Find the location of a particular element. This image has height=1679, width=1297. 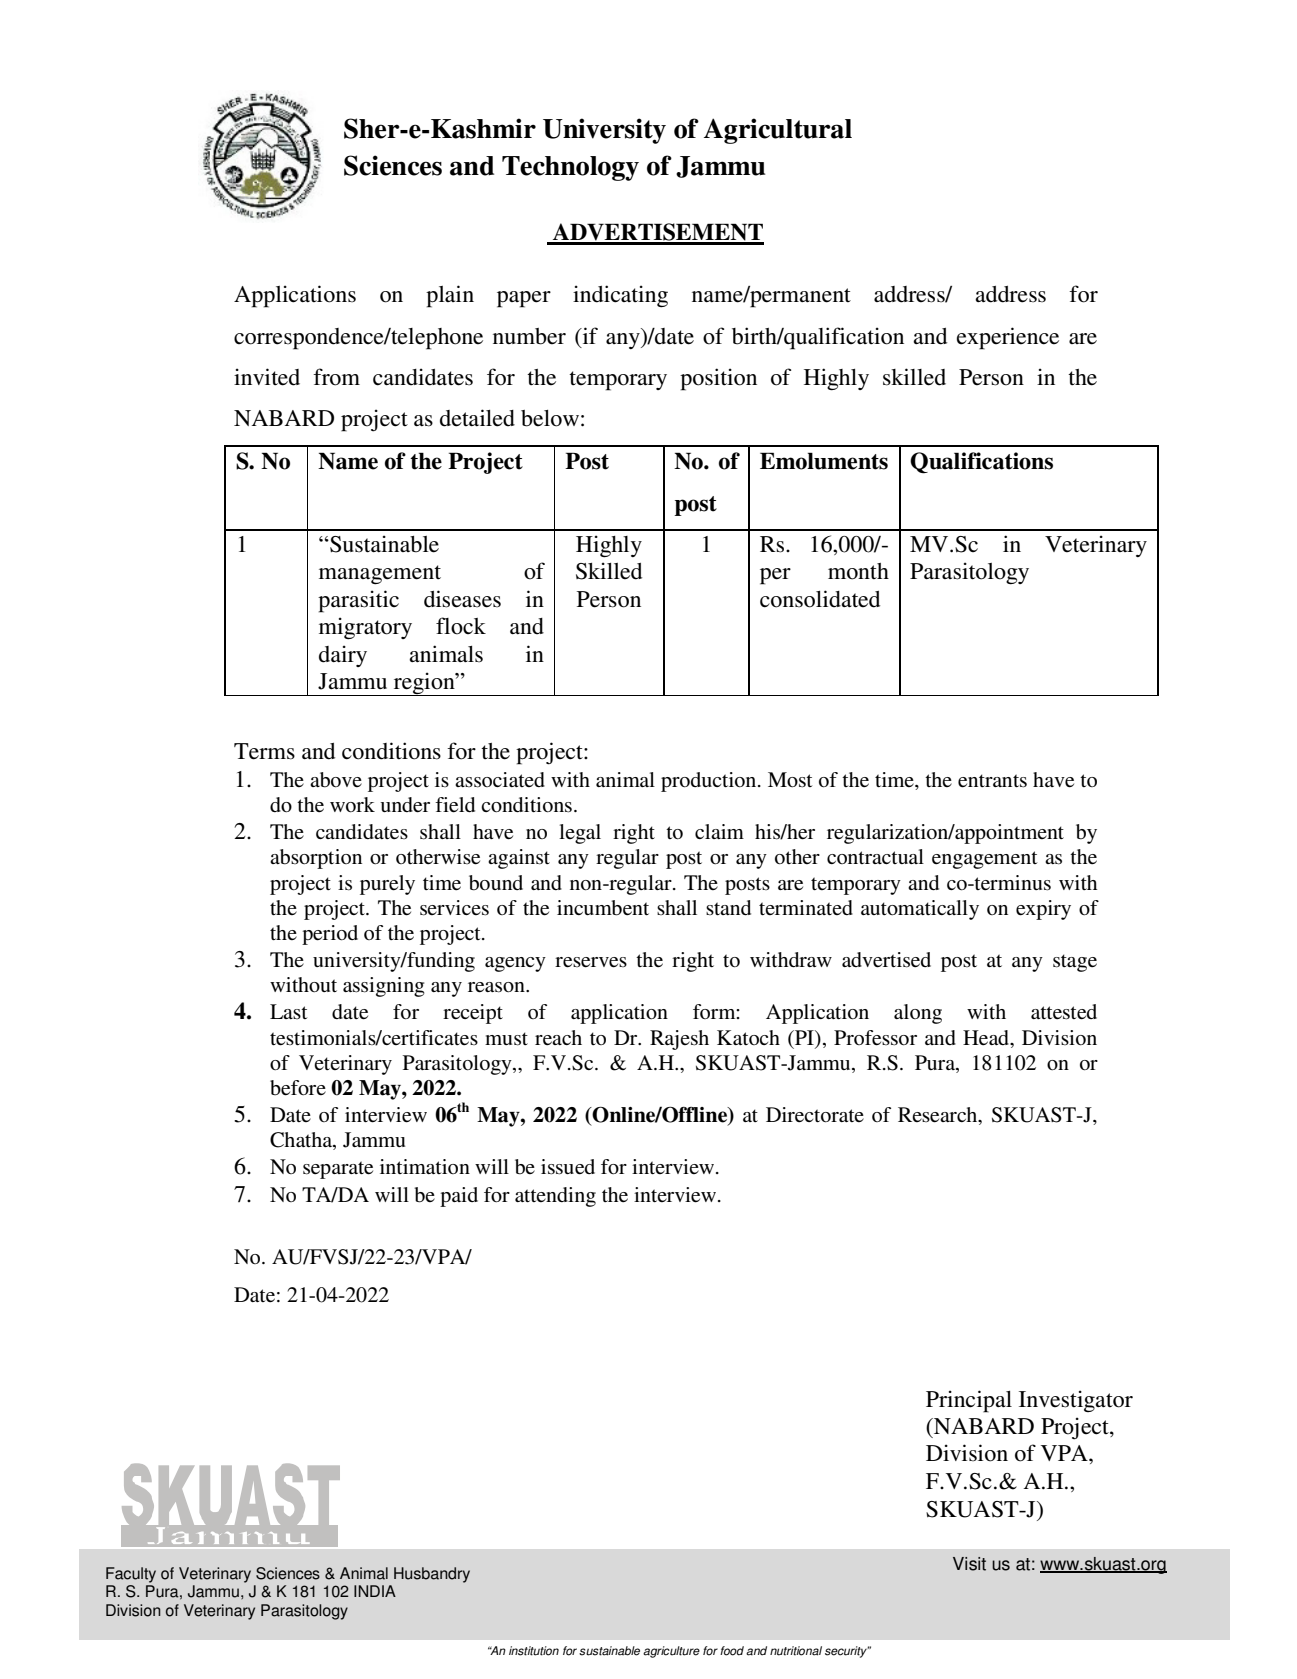

issued is located at coordinates (568, 1167).
